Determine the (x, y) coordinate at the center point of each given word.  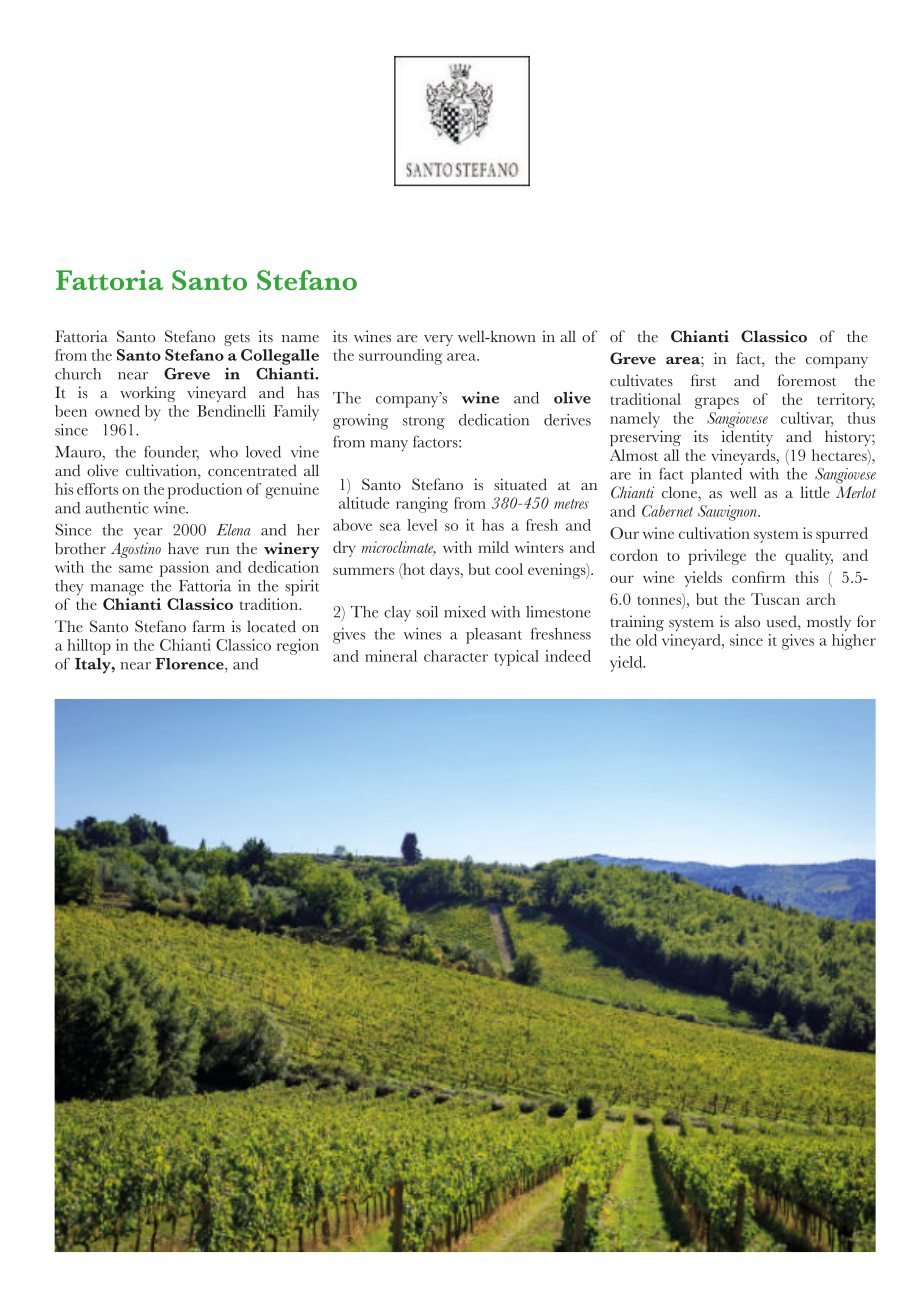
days (446, 571)
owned (117, 411)
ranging (422, 505)
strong (424, 423)
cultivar (807, 419)
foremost (807, 380)
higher (854, 642)
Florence (190, 664)
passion (184, 569)
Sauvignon (728, 513)
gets (237, 339)
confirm (758, 577)
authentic (117, 508)
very (438, 340)
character (456, 656)
